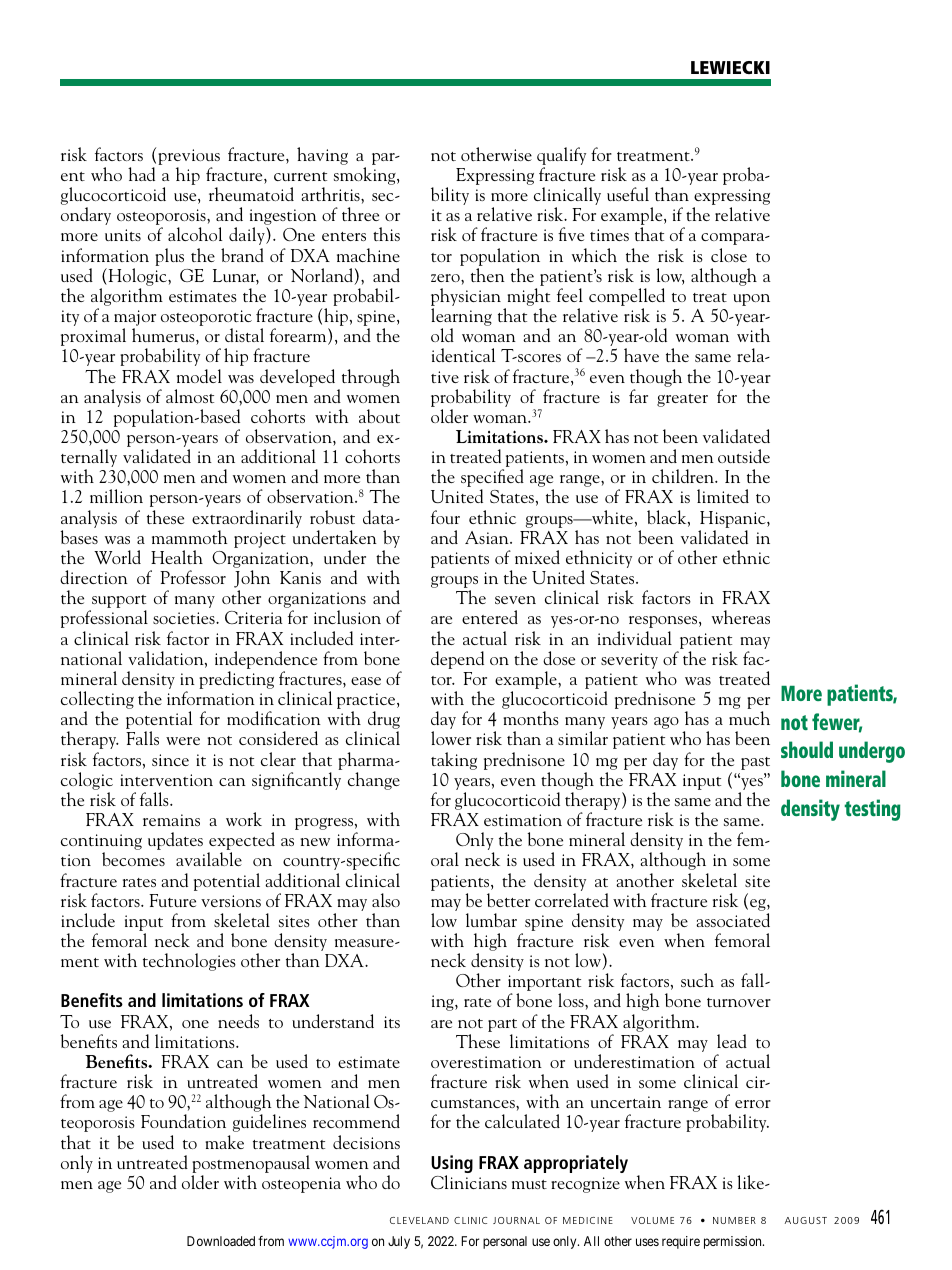 This image has width=952, height=1270. I want to click on Hispanic, so click(734, 519).
